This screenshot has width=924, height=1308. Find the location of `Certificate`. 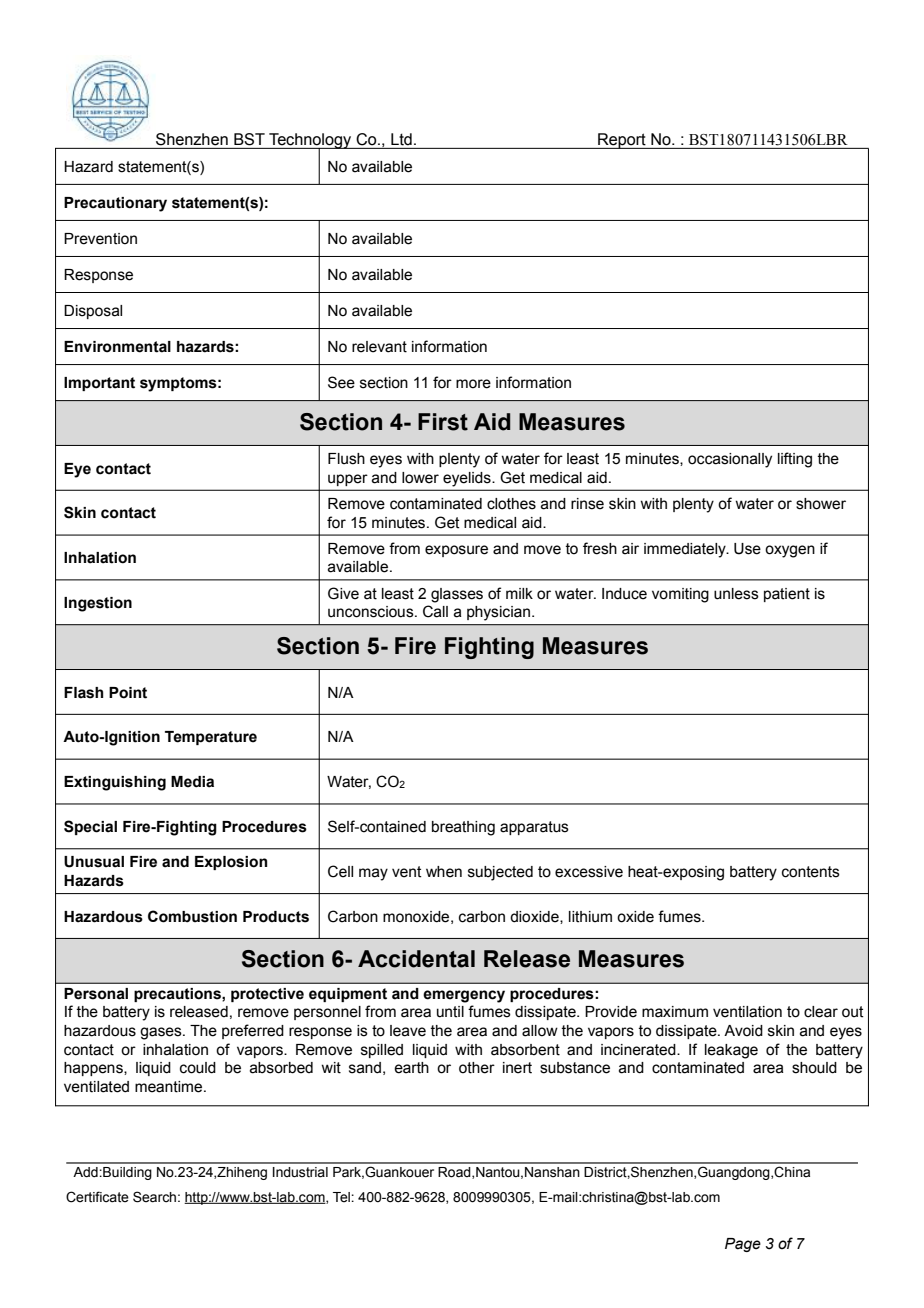

Certificate is located at coordinates (97, 1197).
